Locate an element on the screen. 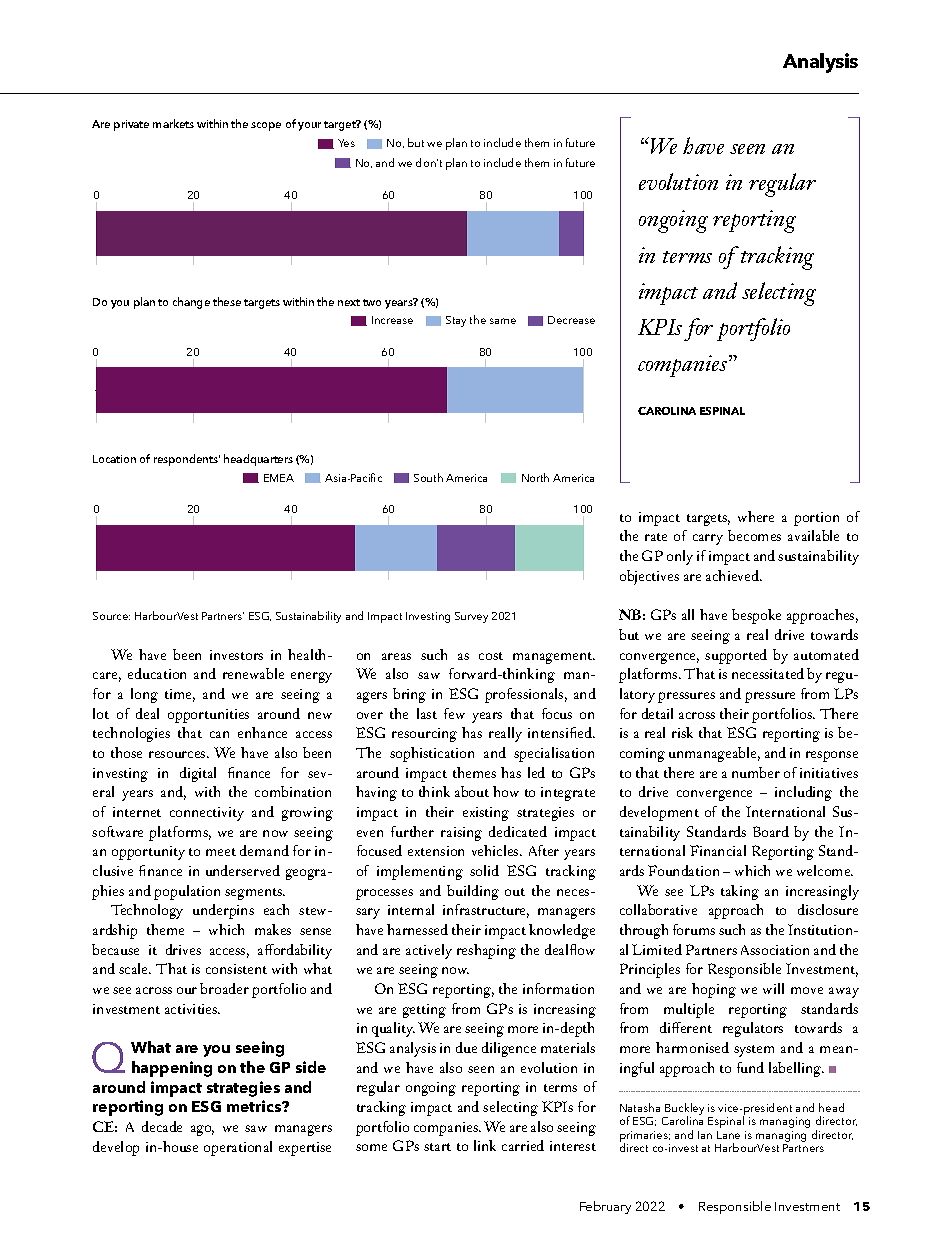 Image resolution: width=952 pixels, height=1255 pixels. connectivity is located at coordinates (207, 814).
